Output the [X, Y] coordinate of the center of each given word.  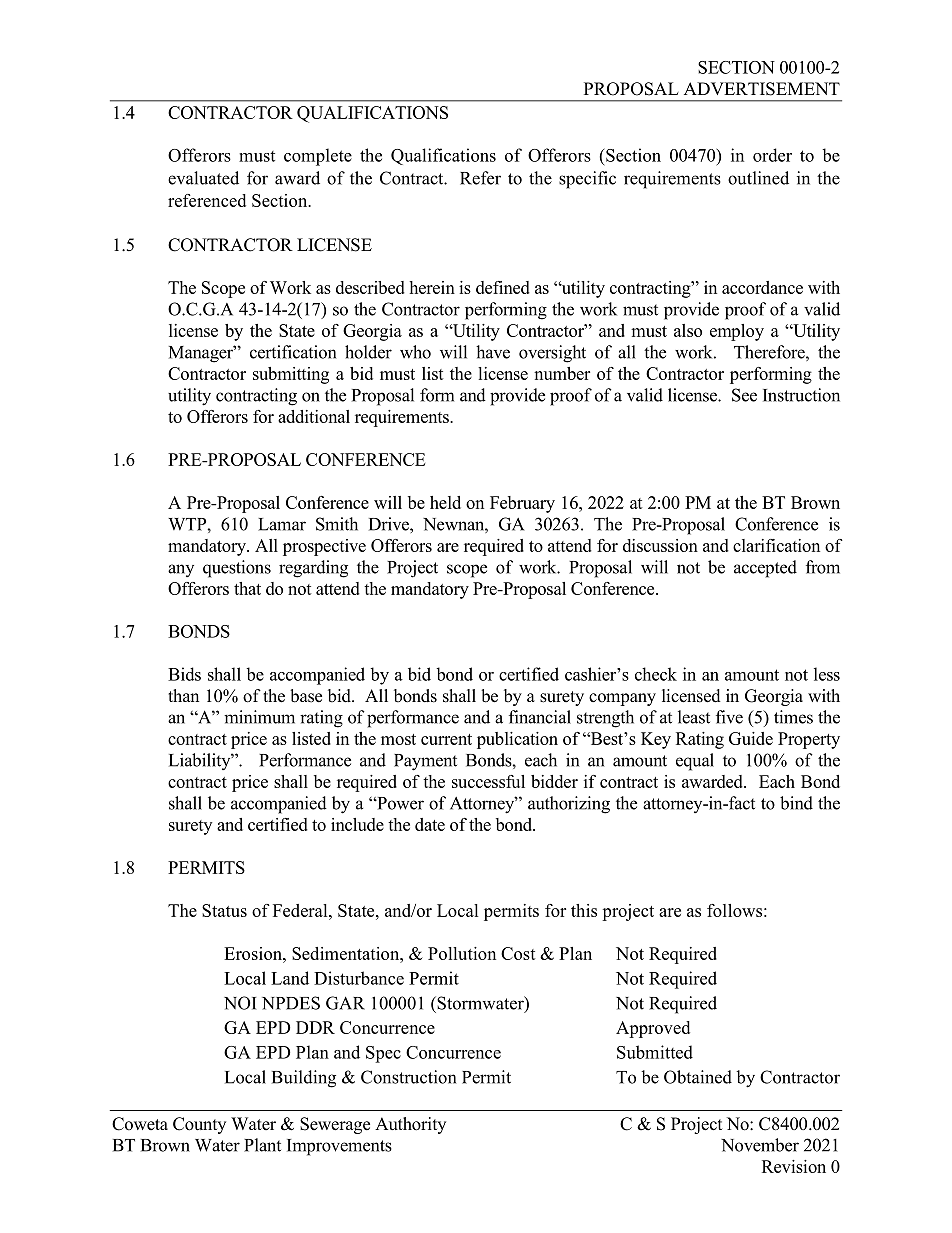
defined [503, 287]
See [744, 395]
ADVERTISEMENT [762, 89]
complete [318, 157]
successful [488, 781]
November [760, 1145]
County [199, 1125]
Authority [410, 1125]
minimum [259, 717]
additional [314, 416]
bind [796, 803]
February [522, 504]
